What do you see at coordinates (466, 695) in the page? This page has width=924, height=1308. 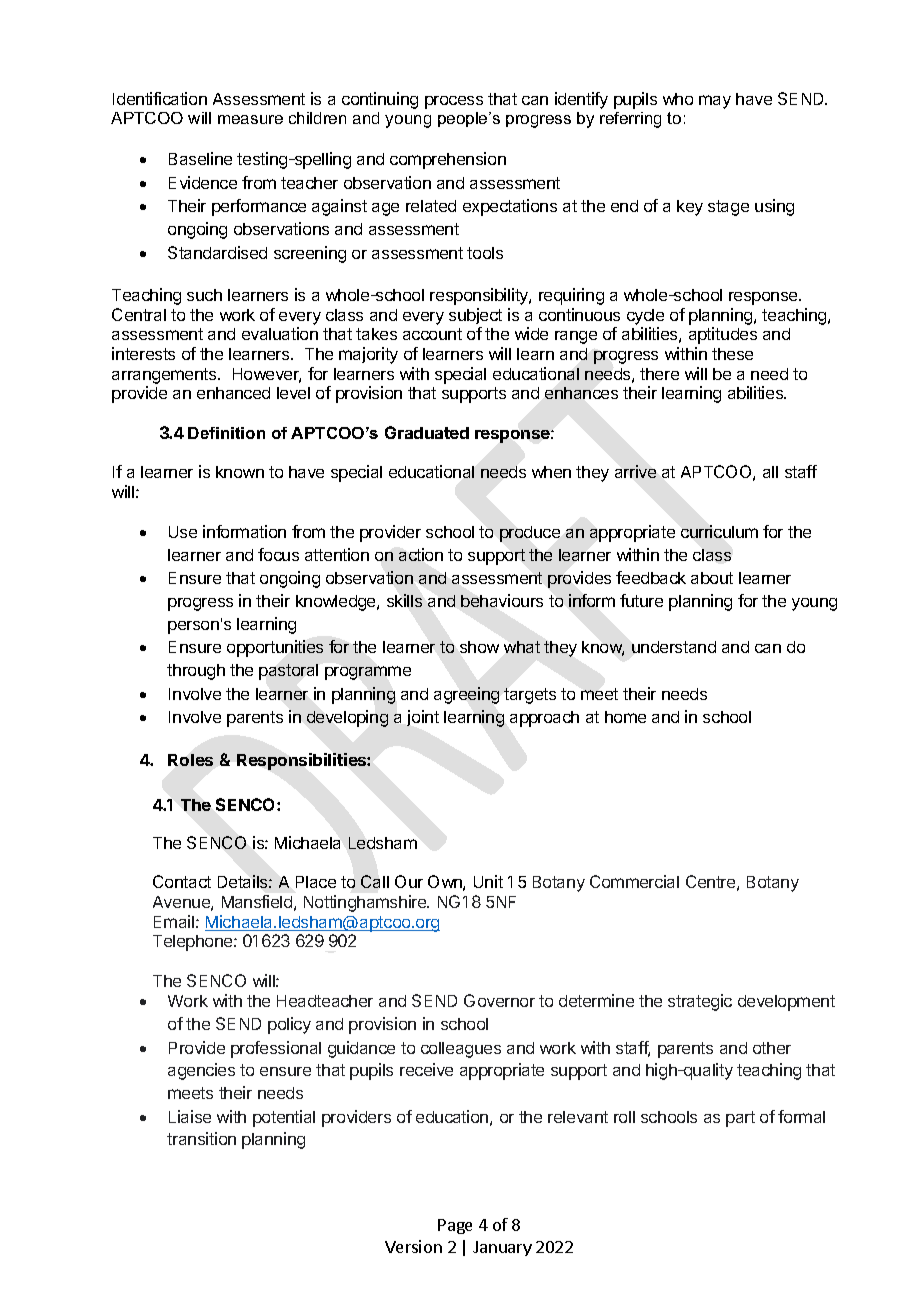 I see `agreeing` at bounding box center [466, 695].
